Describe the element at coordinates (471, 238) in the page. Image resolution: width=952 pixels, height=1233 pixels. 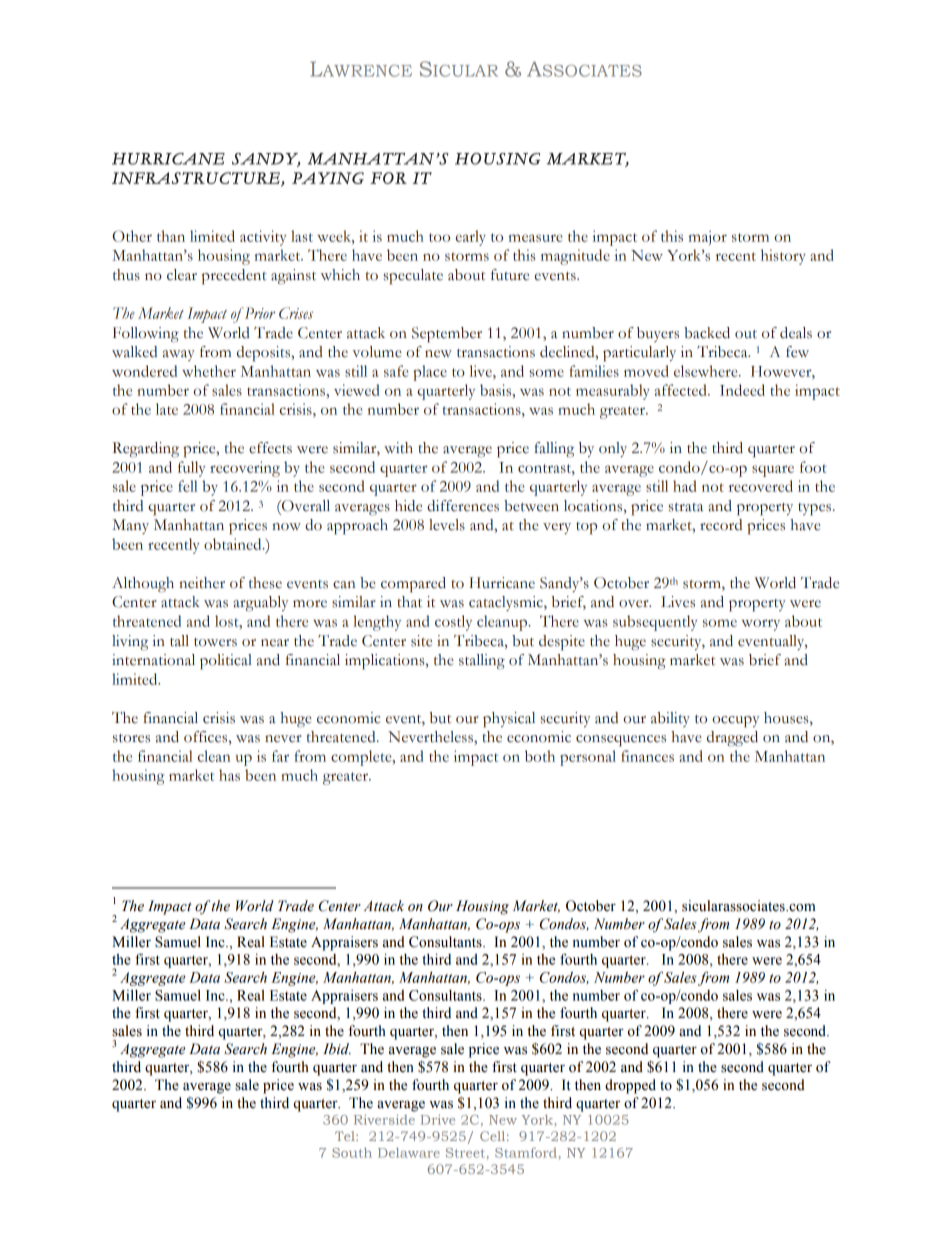
I see `early` at that location.
